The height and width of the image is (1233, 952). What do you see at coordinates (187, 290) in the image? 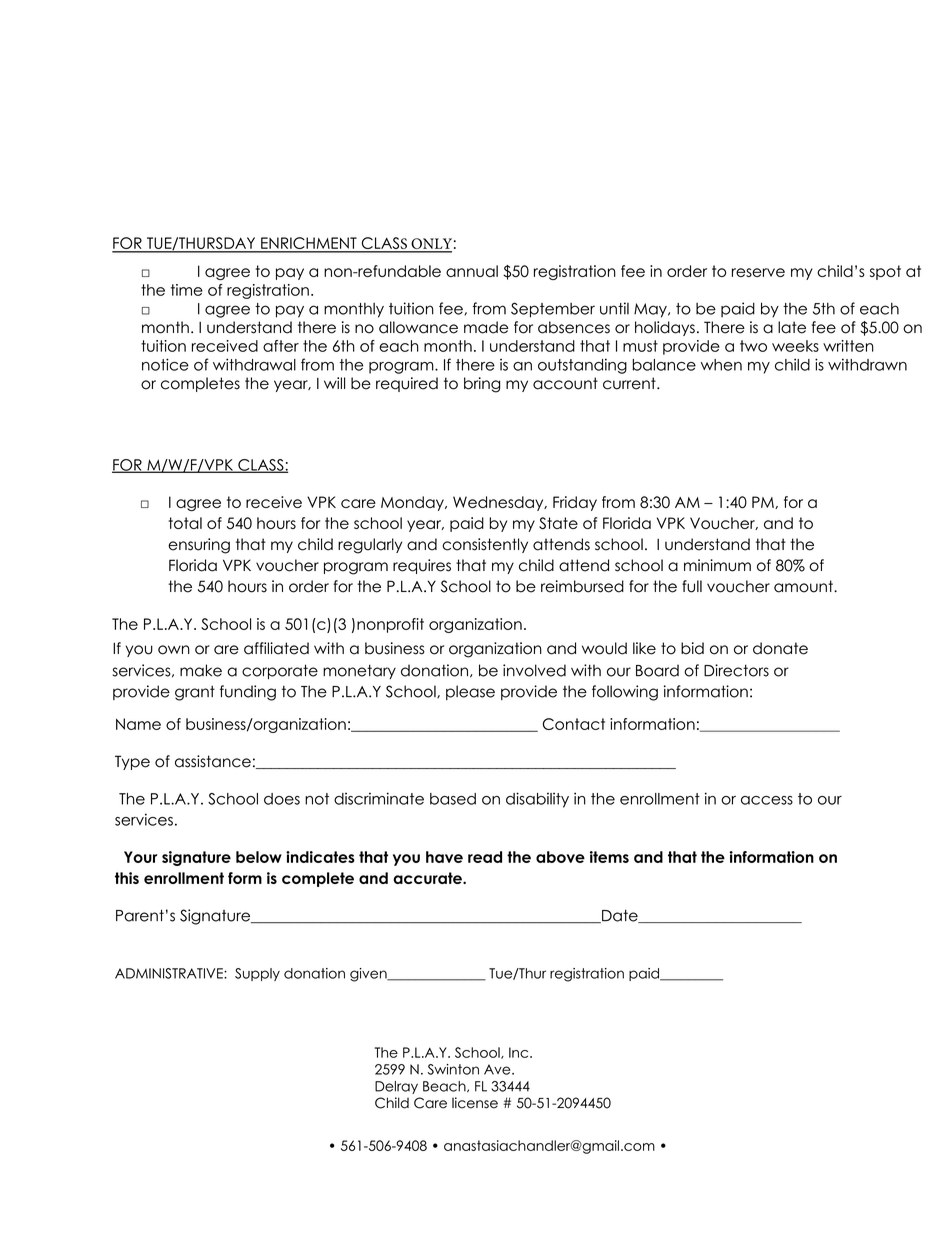
I see `time` at bounding box center [187, 290].
